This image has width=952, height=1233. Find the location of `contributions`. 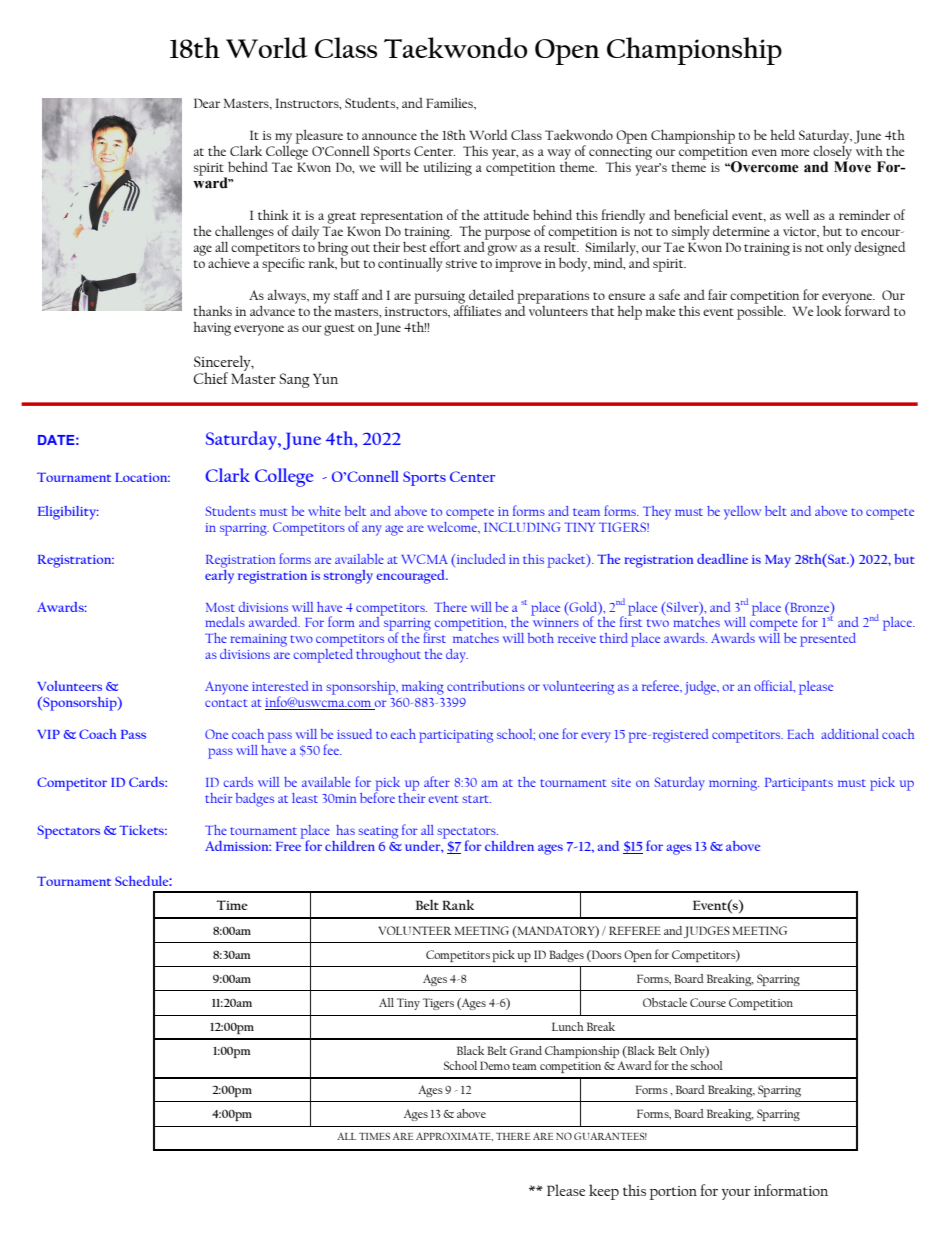

contributions is located at coordinates (486, 686).
